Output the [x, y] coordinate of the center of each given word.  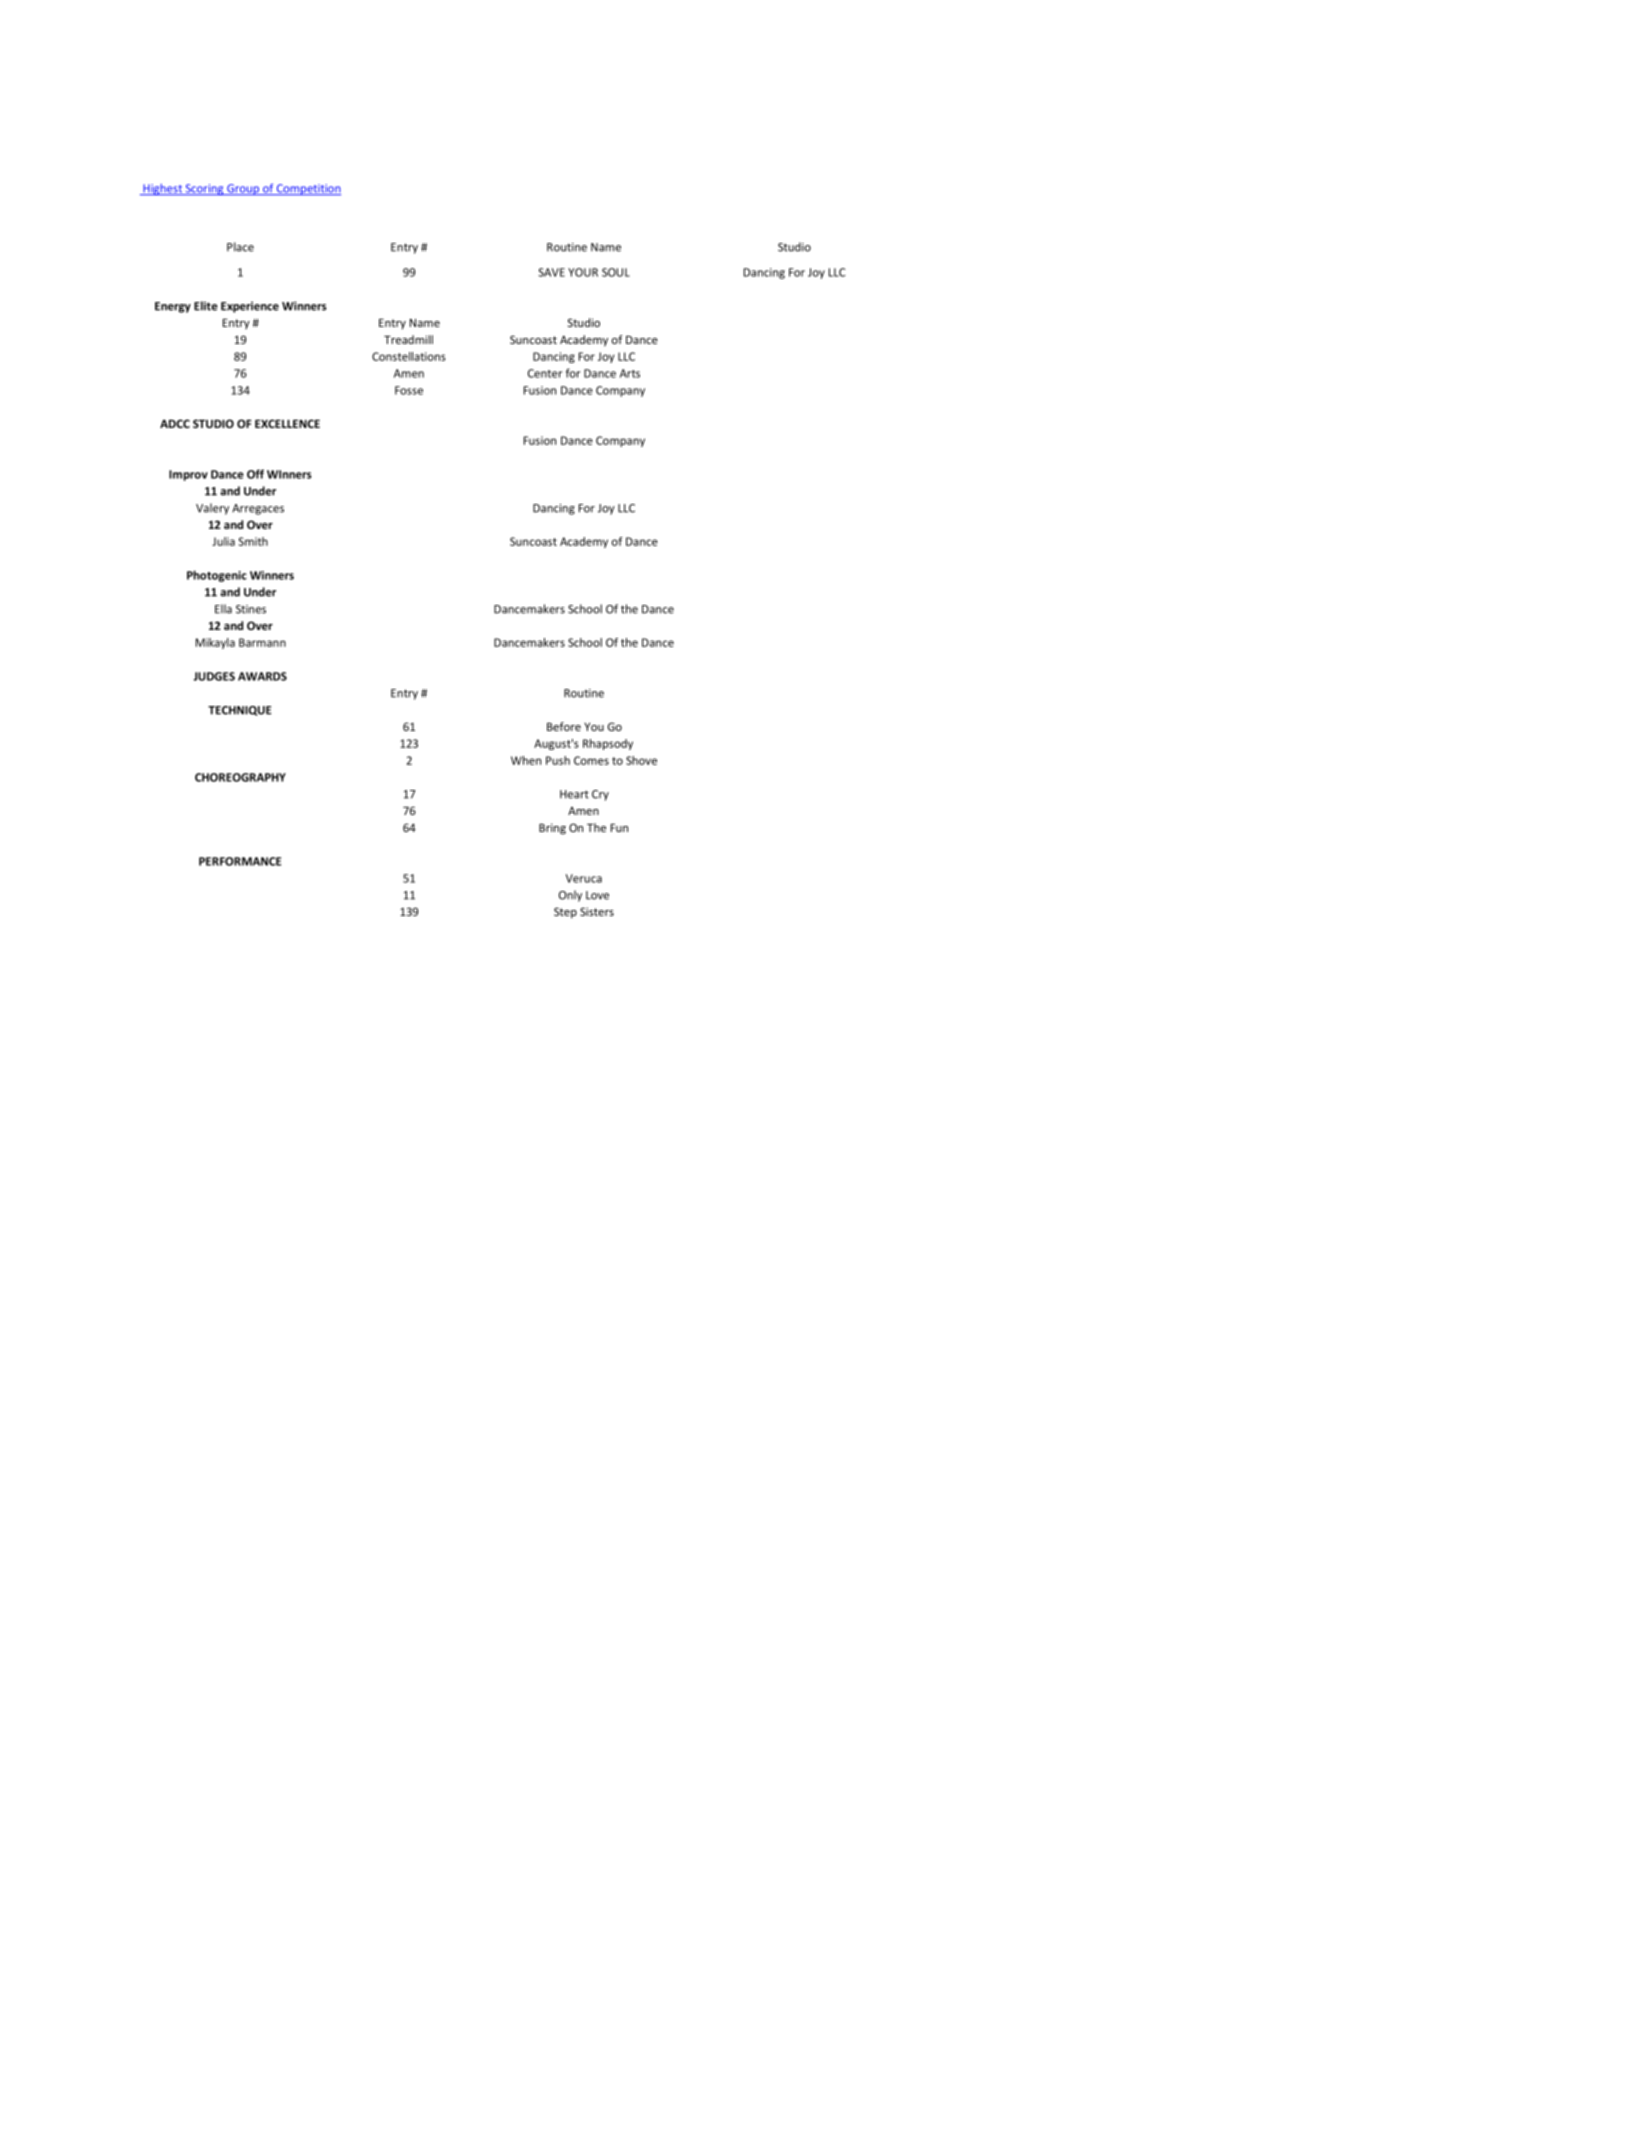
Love [597, 895]
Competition [308, 189]
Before [564, 726]
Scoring [205, 189]
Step [565, 913]
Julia [223, 541]
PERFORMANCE [240, 861]
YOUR [583, 272]
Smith [253, 541]
